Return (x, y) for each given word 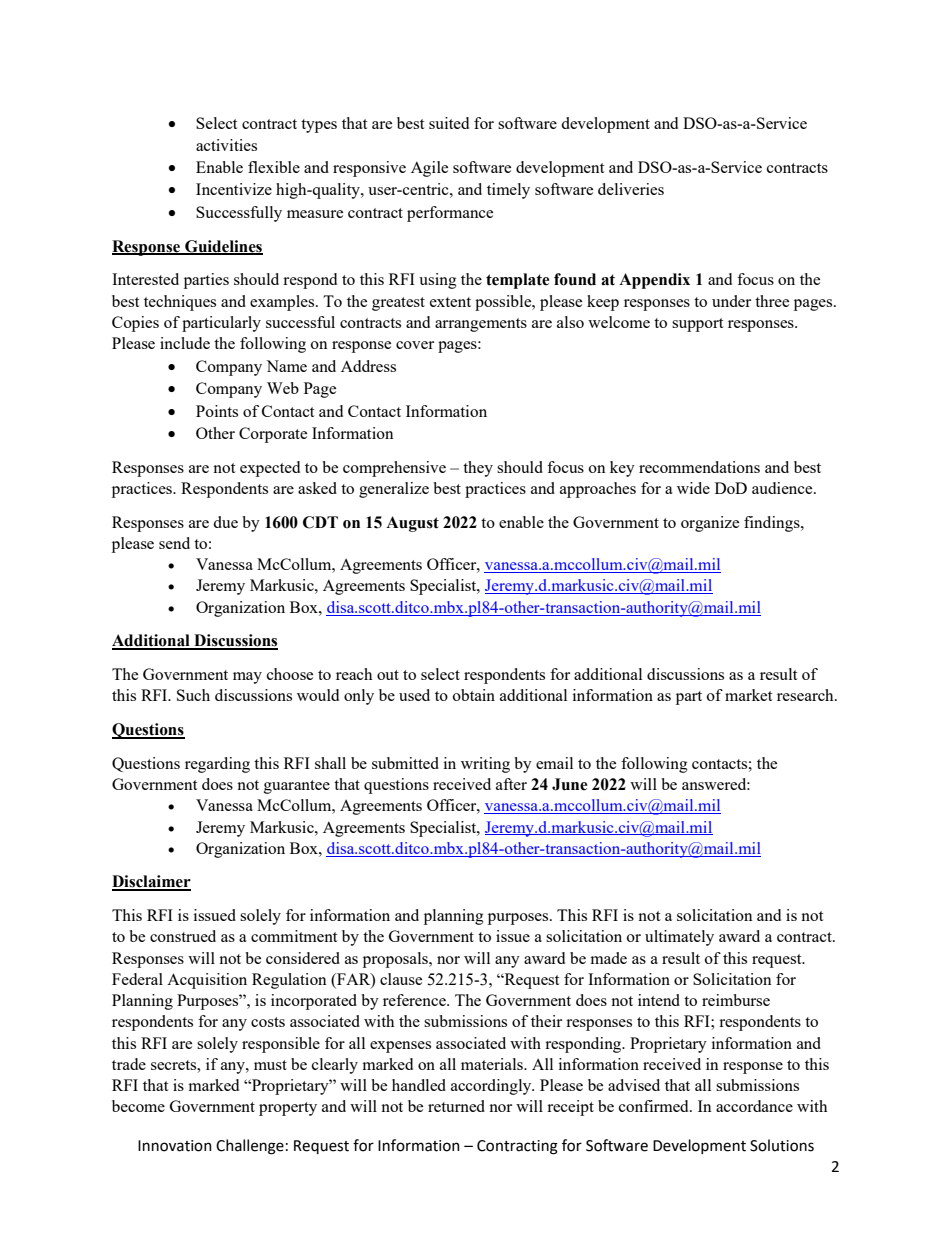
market (748, 695)
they (478, 469)
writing (485, 765)
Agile (429, 169)
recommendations (699, 467)
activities (226, 145)
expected (270, 469)
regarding (217, 765)
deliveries (631, 189)
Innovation (175, 1146)
